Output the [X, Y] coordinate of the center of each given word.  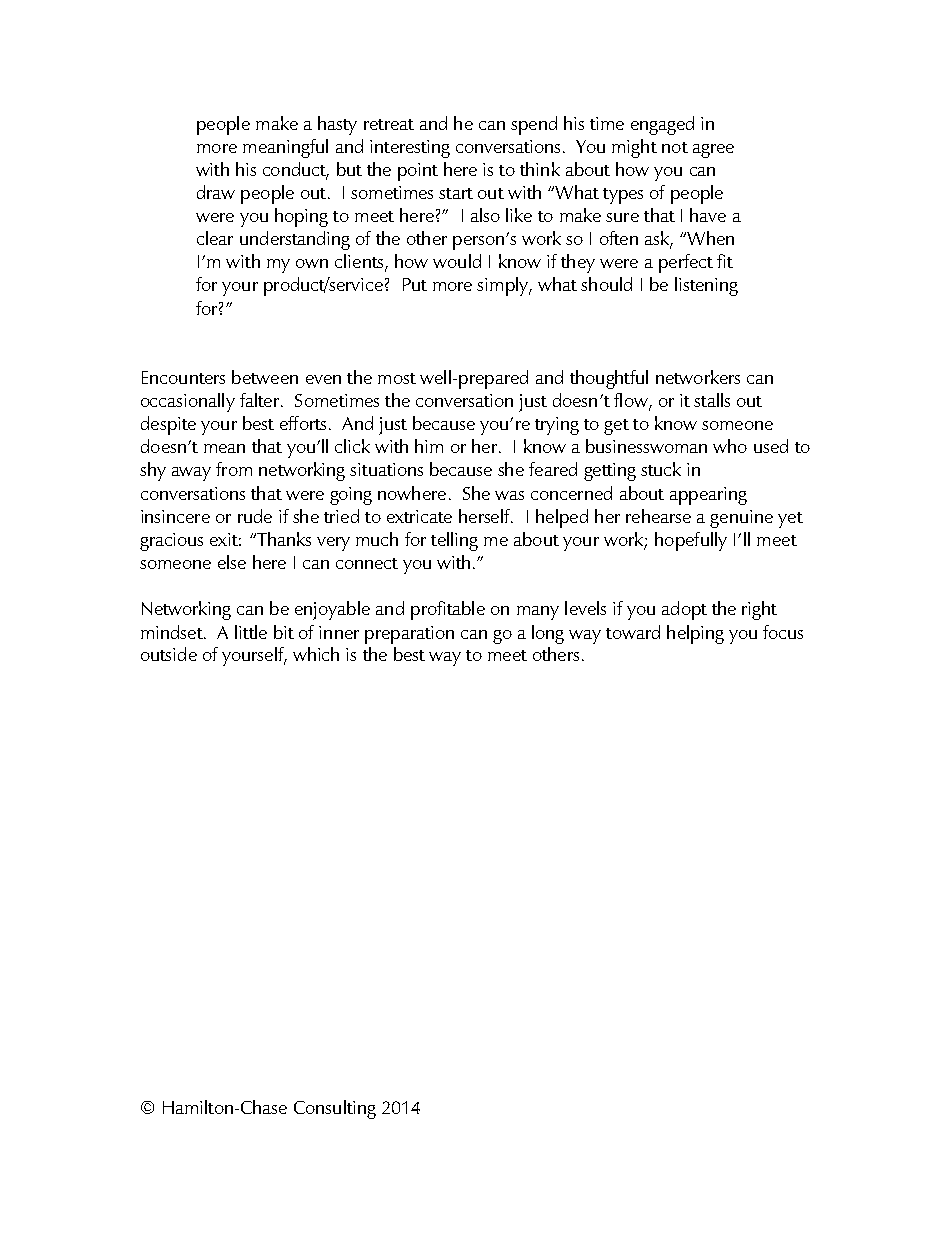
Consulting [335, 1109]
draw [216, 192]
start [456, 193]
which [316, 654]
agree [713, 151]
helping [695, 634]
